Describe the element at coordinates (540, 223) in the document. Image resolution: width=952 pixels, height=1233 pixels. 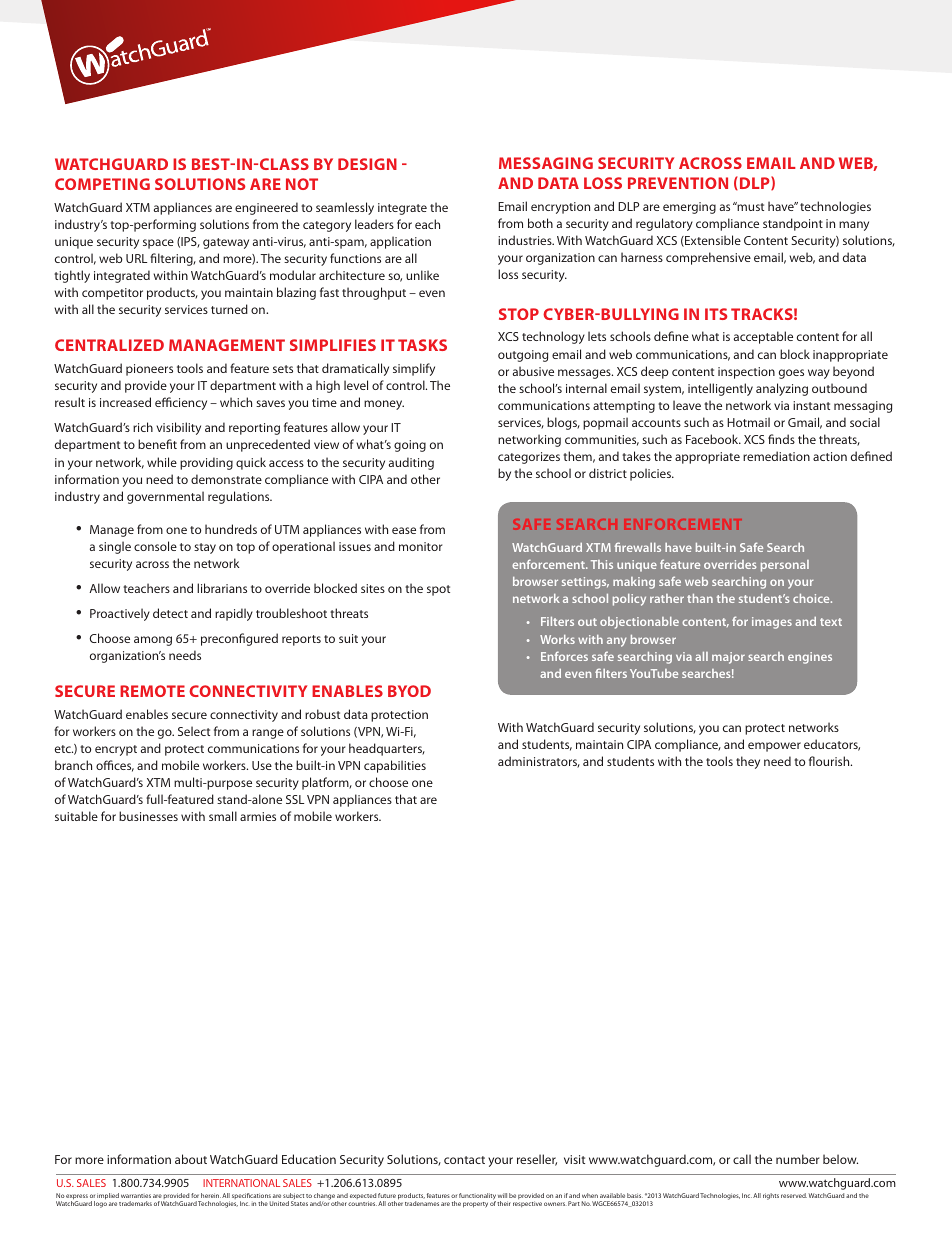
I see `both` at that location.
